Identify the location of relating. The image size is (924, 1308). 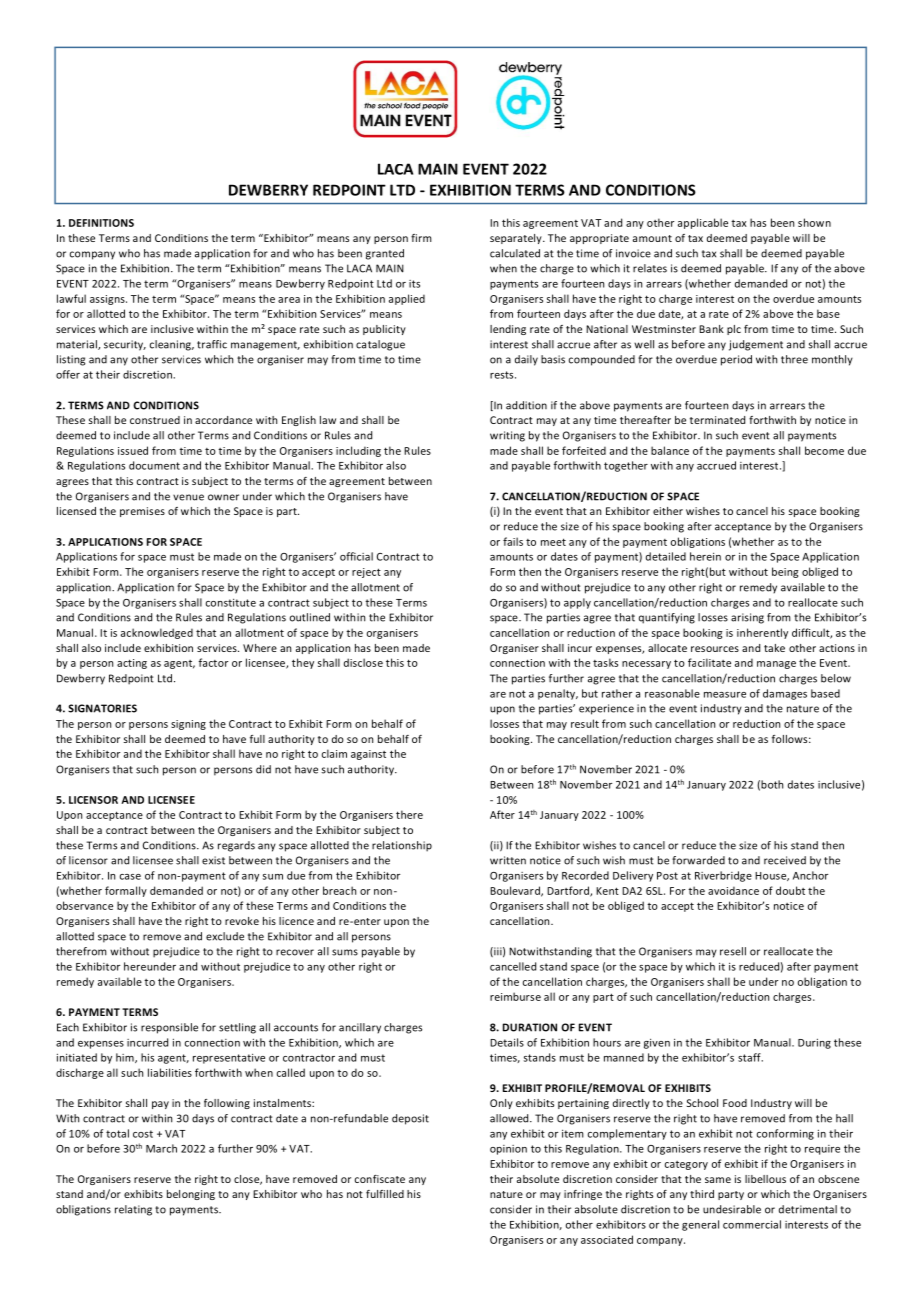
(133, 1210).
